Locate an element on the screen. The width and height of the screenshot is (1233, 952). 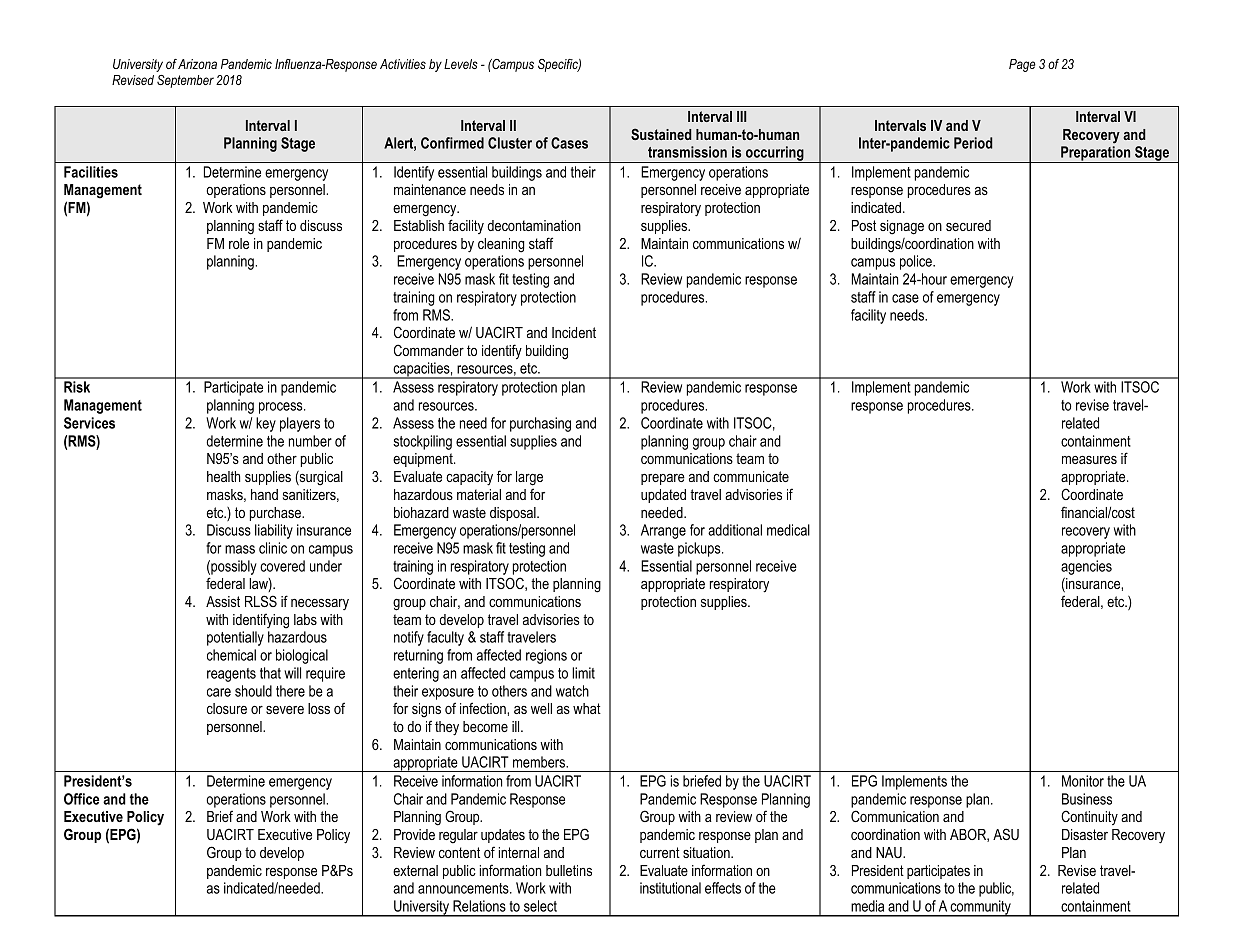
external is located at coordinates (415, 870).
